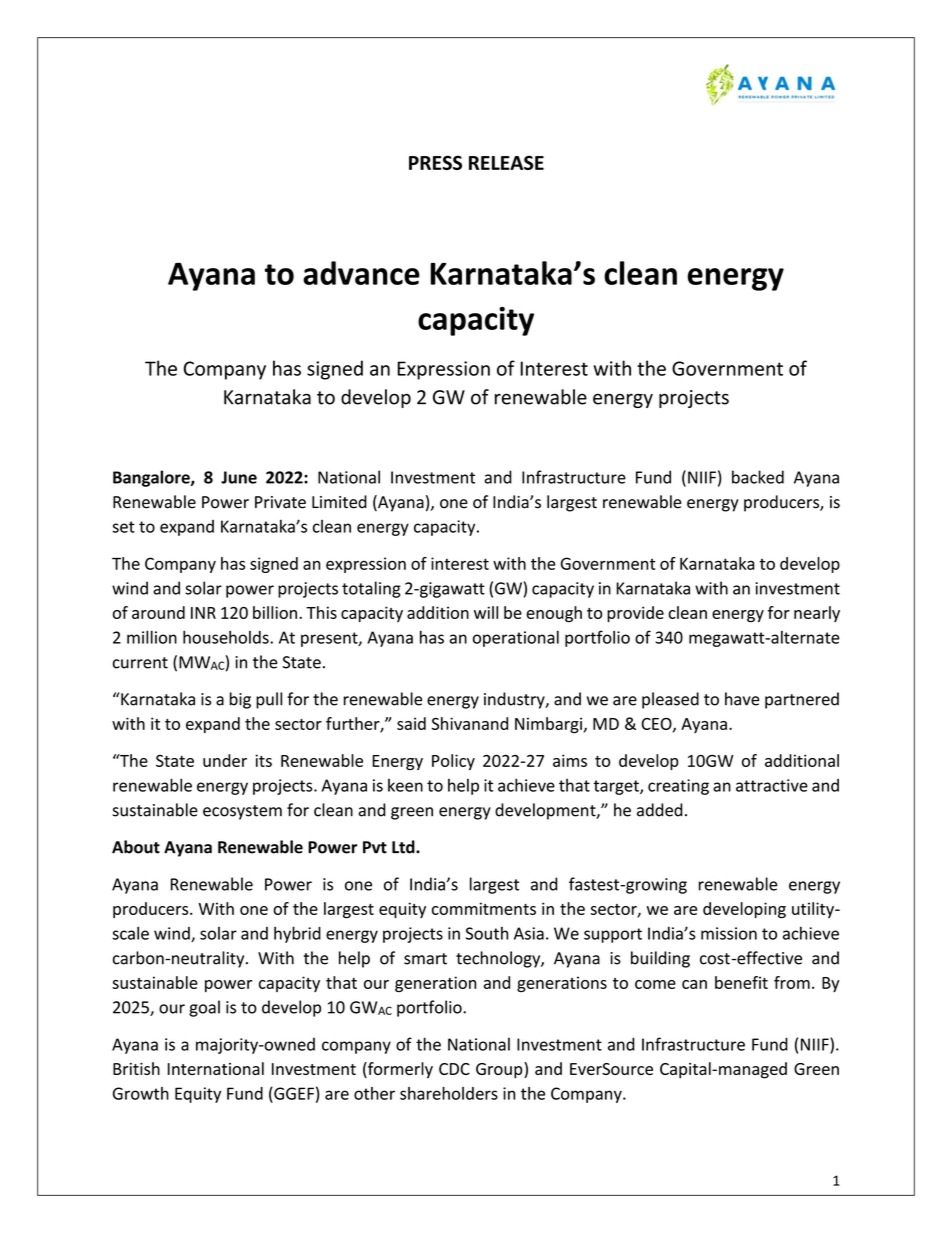  What do you see at coordinates (136, 1068) in the document?
I see `British` at bounding box center [136, 1068].
